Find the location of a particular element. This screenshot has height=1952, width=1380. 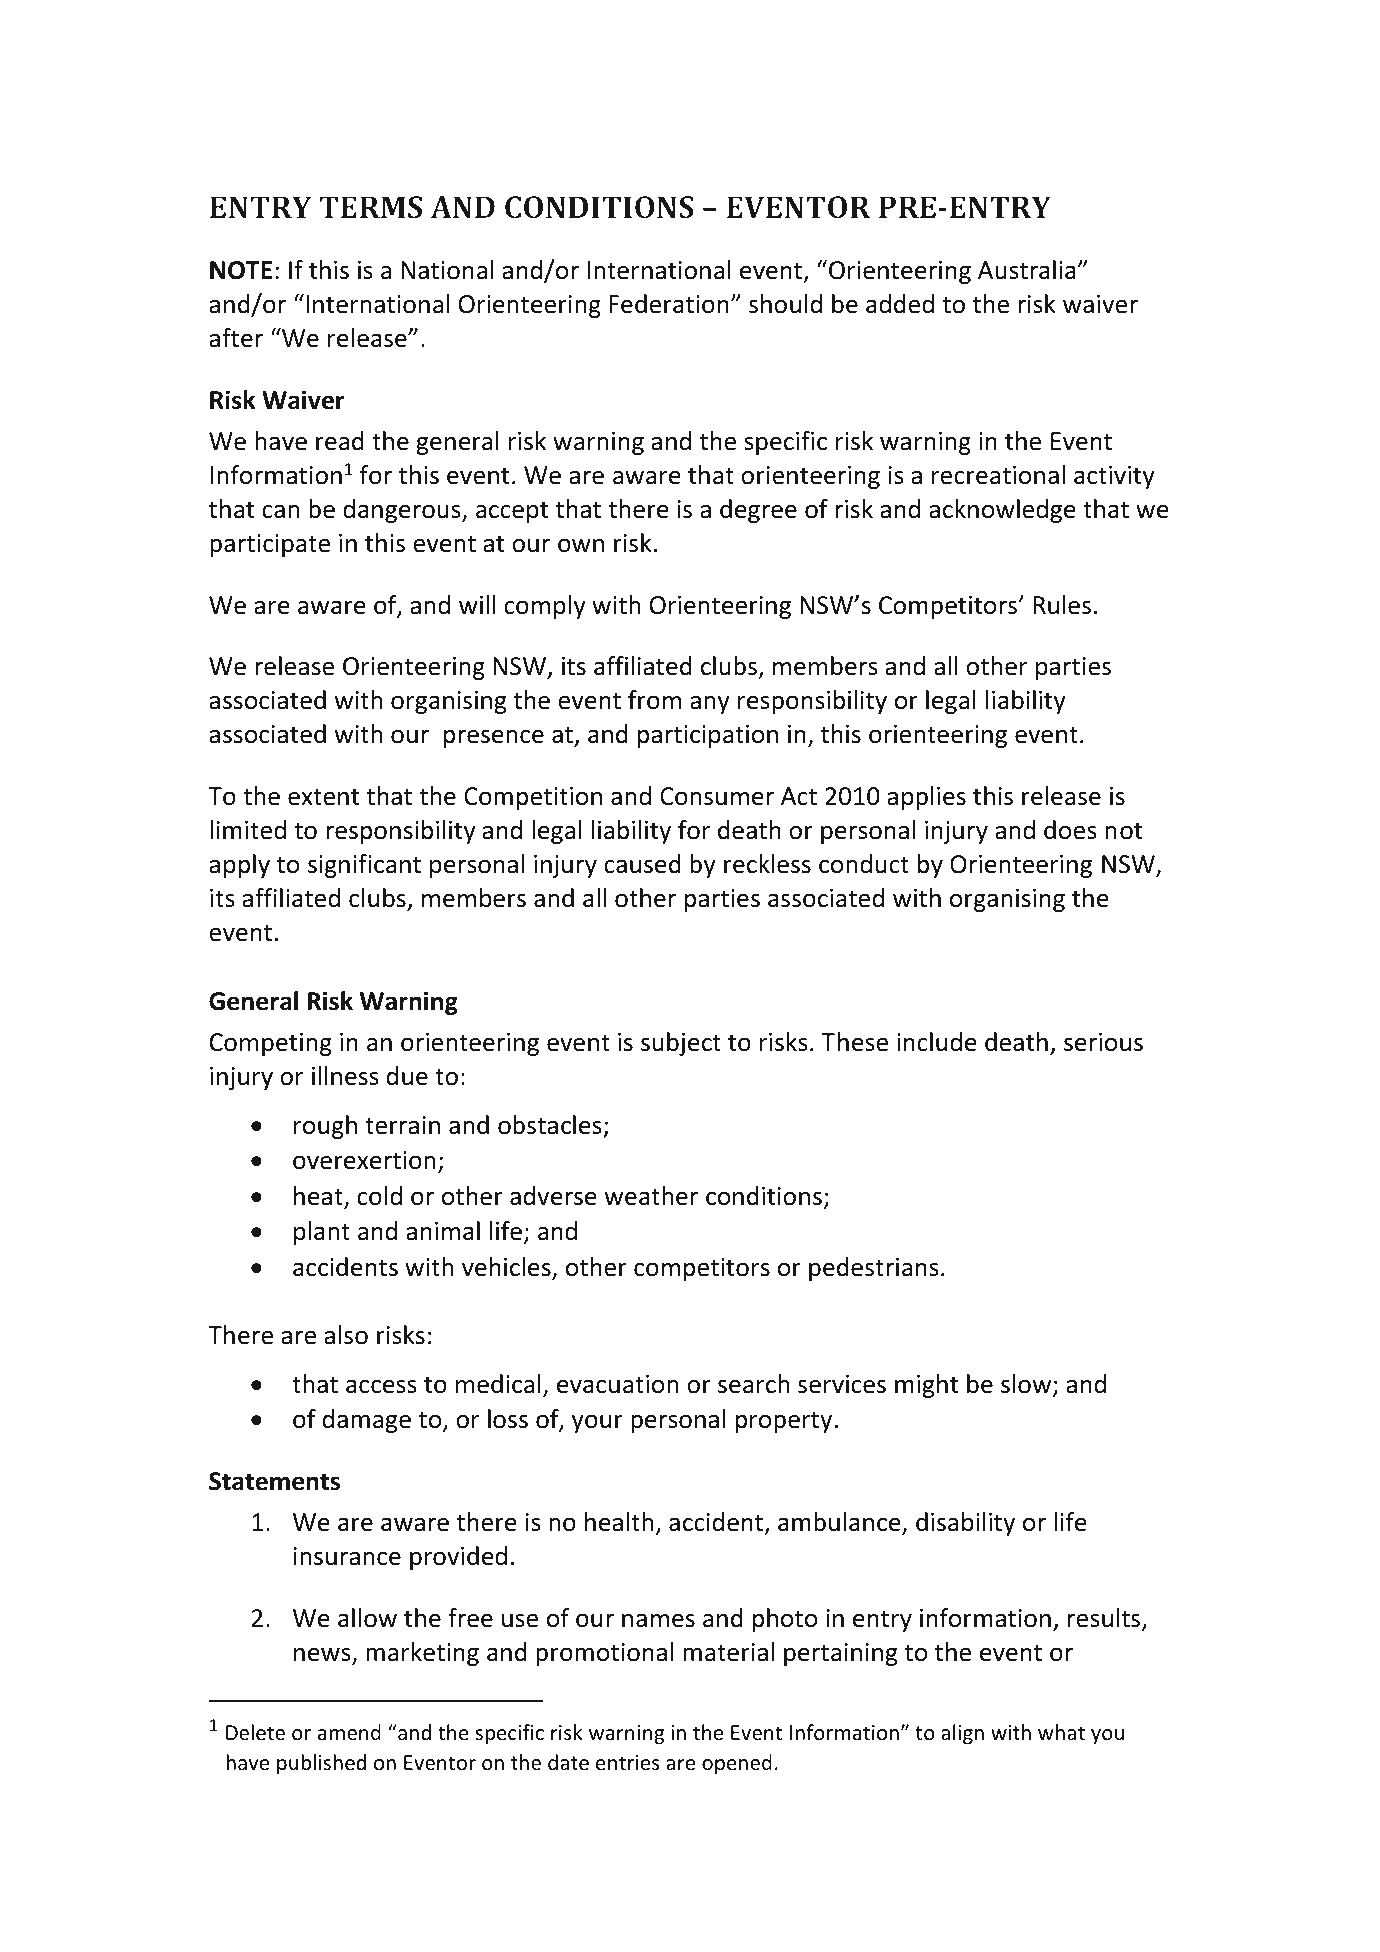

weather is located at coordinates (651, 1196).
